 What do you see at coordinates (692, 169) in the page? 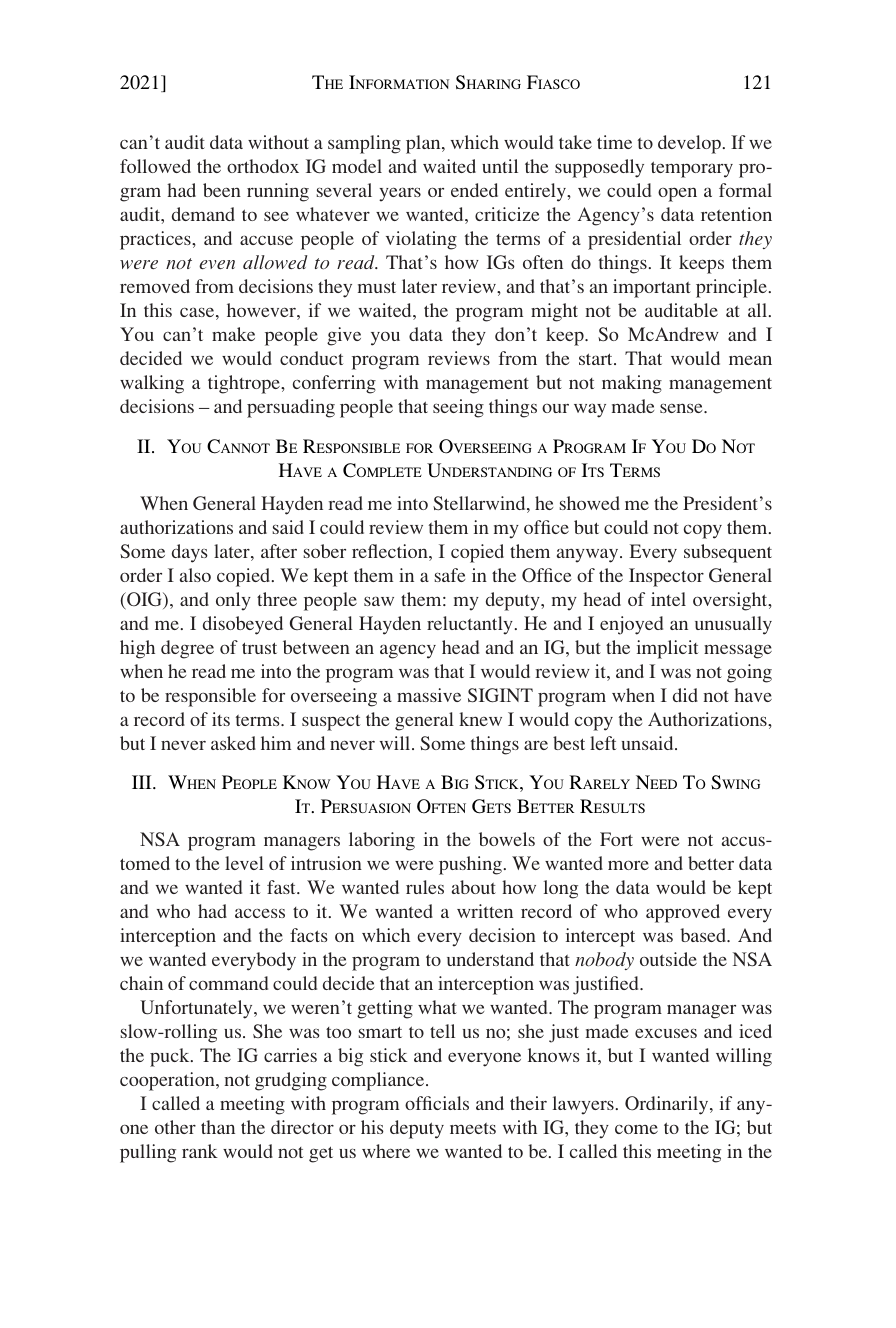
I see `temporary` at bounding box center [692, 169].
